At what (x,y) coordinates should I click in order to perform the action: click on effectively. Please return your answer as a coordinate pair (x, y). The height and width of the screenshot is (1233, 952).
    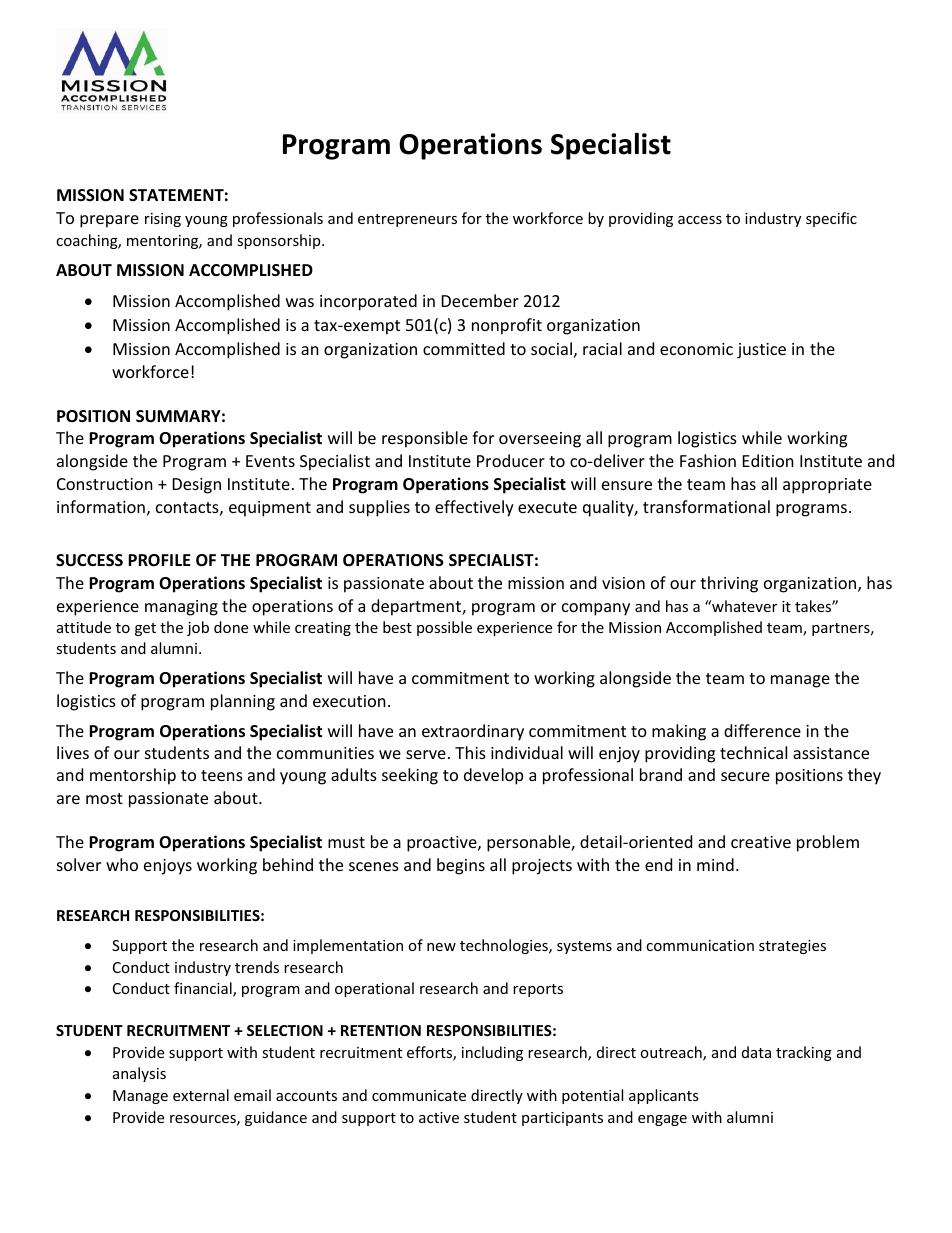
    Looking at the image, I should click on (474, 508).
